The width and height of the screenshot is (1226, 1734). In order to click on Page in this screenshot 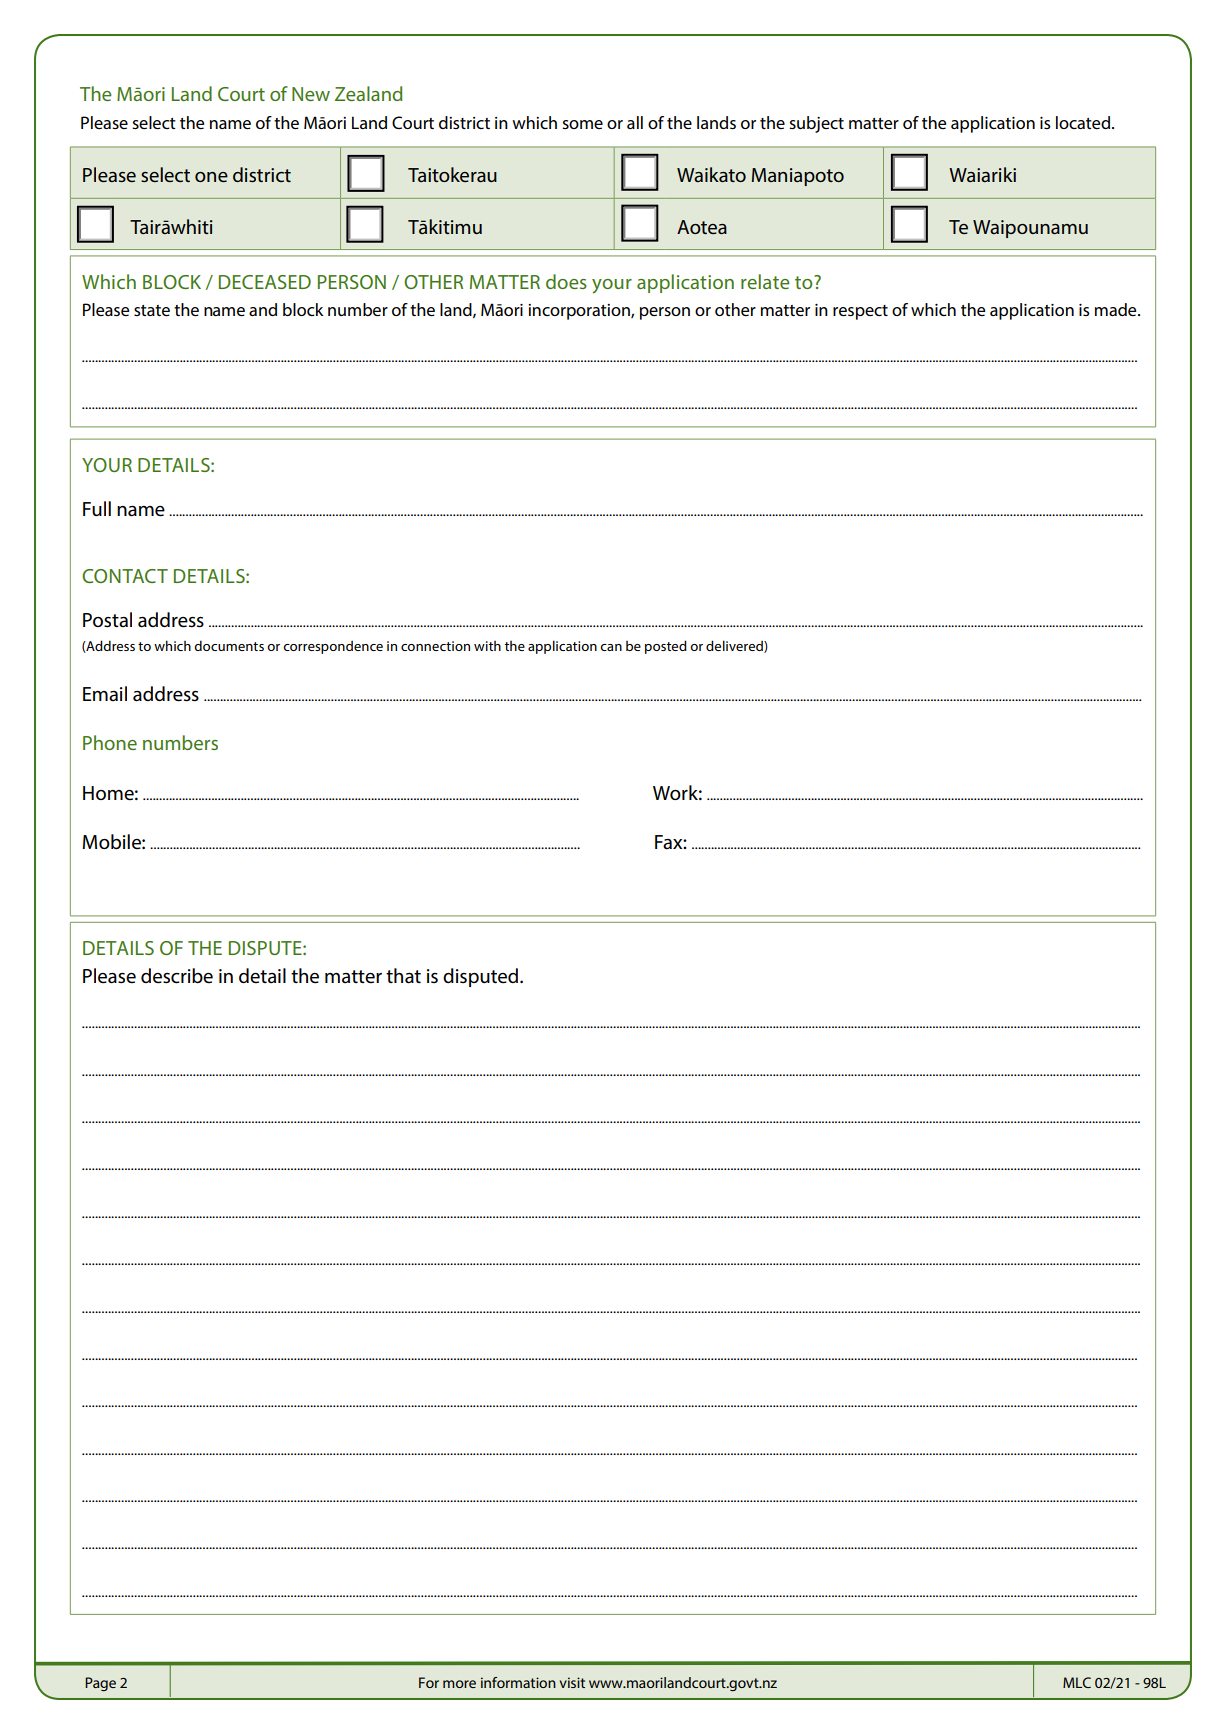, I will do `click(100, 1684)`.
